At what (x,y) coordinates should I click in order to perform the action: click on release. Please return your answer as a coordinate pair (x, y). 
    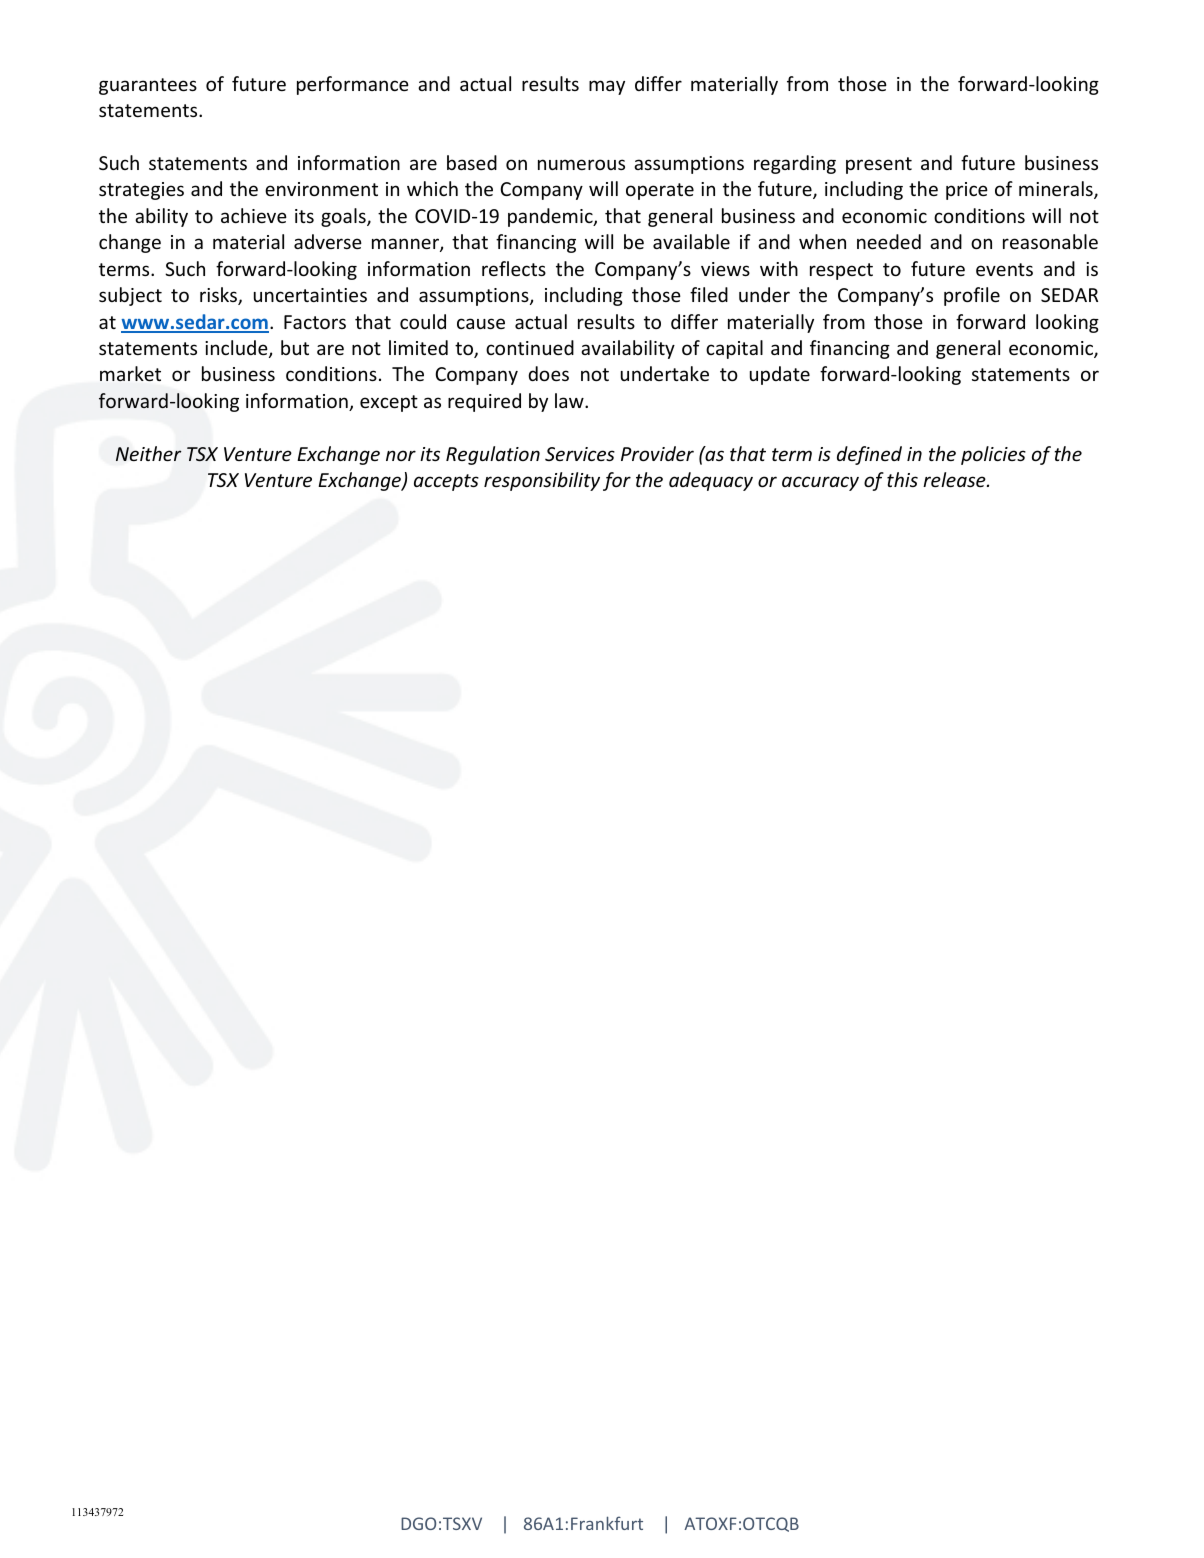
    Looking at the image, I should click on (955, 479).
